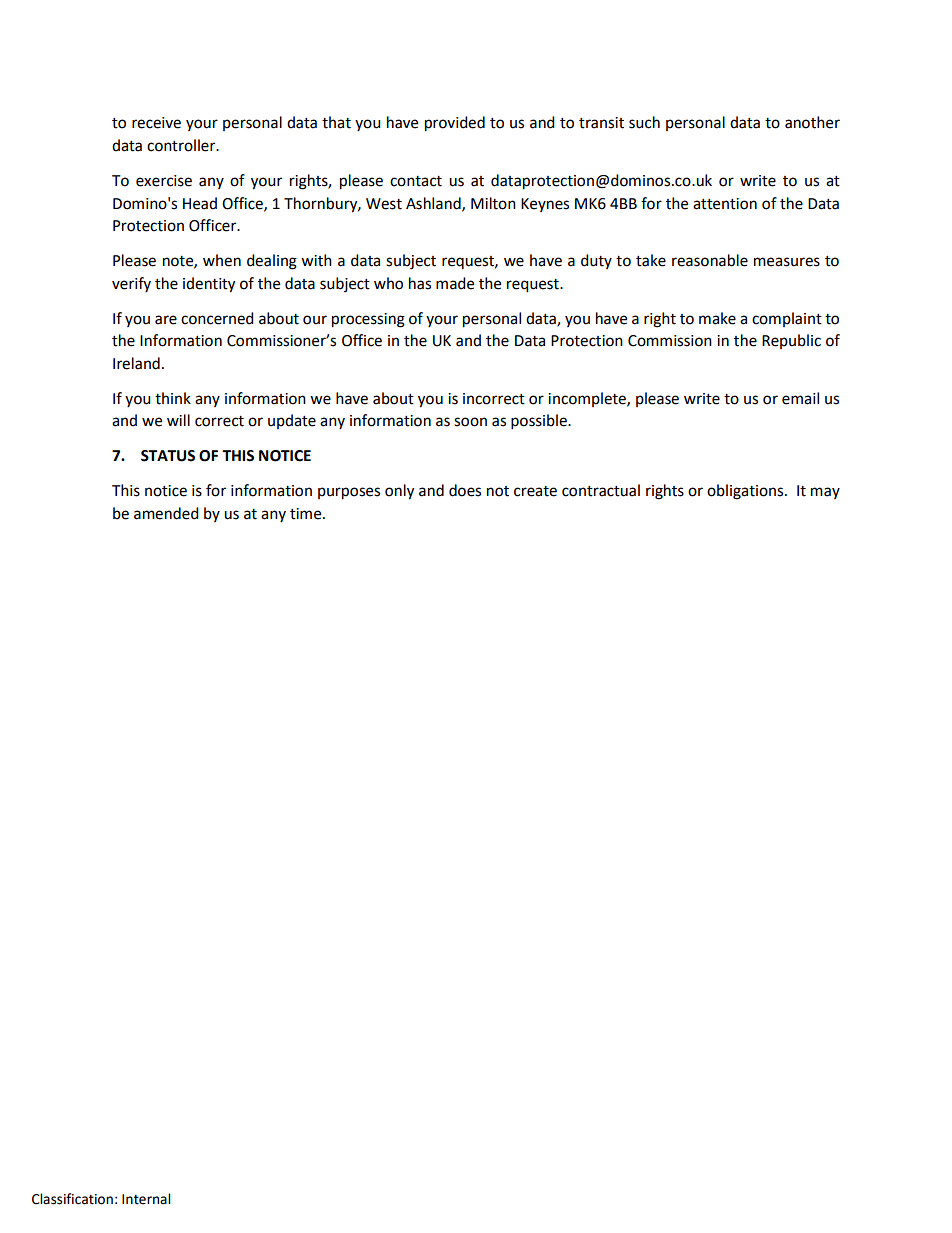 The height and width of the screenshot is (1233, 952). I want to click on provided, so click(455, 124).
